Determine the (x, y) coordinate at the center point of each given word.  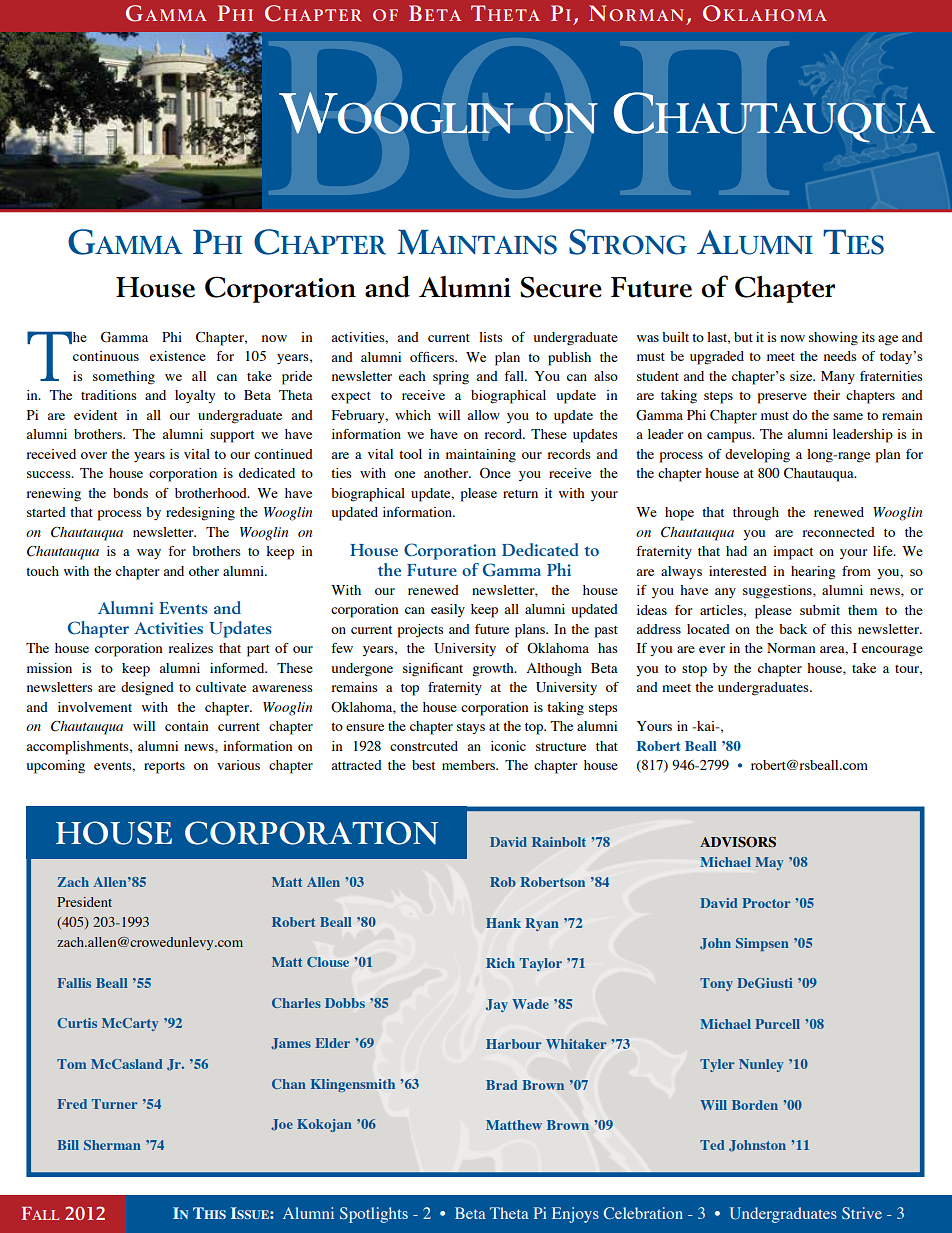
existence (178, 356)
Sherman (112, 1145)
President (84, 902)
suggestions (778, 592)
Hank (503, 923)
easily (448, 610)
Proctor (766, 903)
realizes (190, 648)
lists (491, 337)
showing (833, 339)
